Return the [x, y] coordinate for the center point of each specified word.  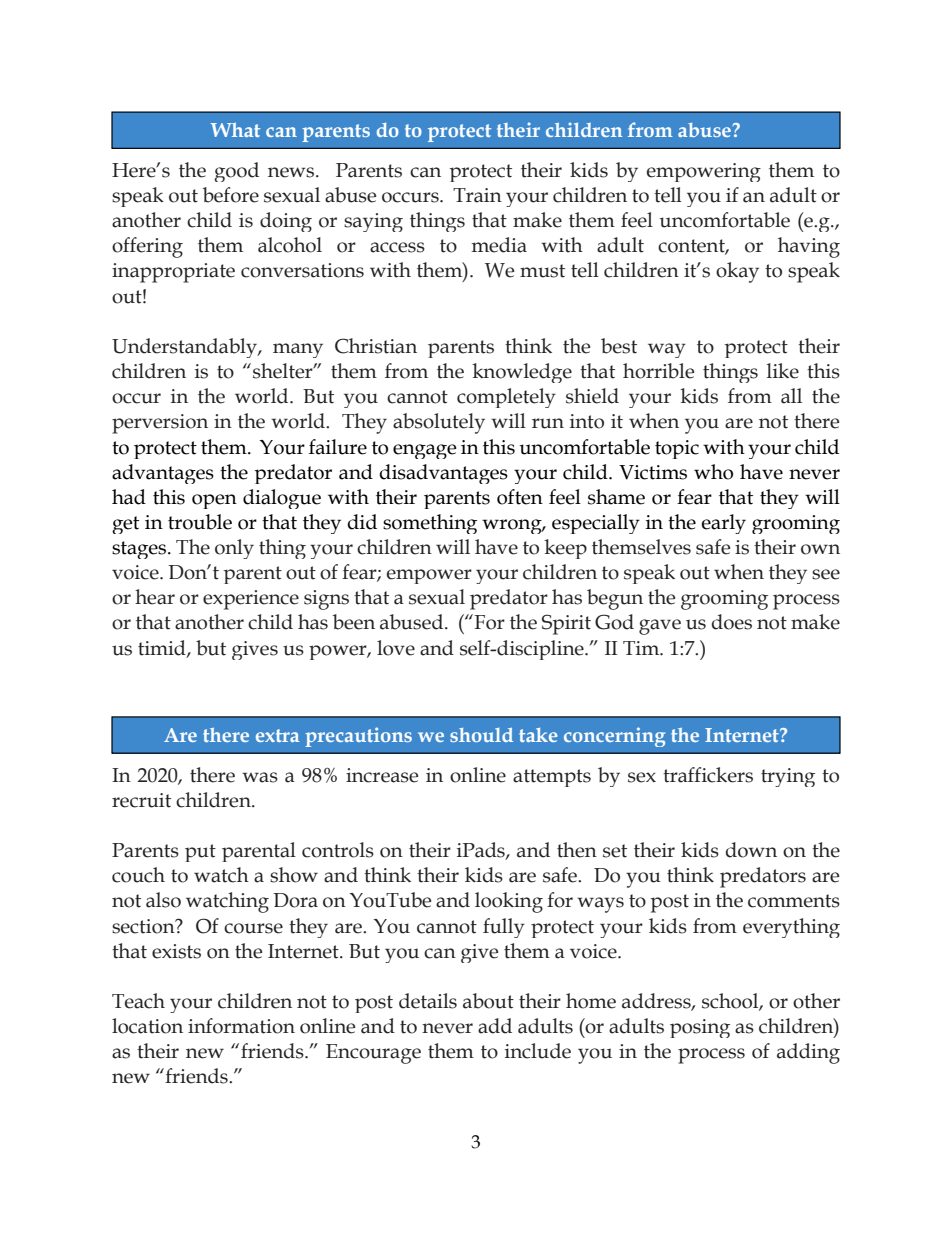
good [236, 172]
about [488, 1001]
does [732, 622]
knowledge [522, 373]
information [241, 1026]
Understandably [185, 348]
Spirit [566, 624]
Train [477, 195]
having [809, 247]
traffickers [708, 775]
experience [251, 600]
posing [700, 1028]
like [783, 371]
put [200, 853]
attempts [552, 778]
